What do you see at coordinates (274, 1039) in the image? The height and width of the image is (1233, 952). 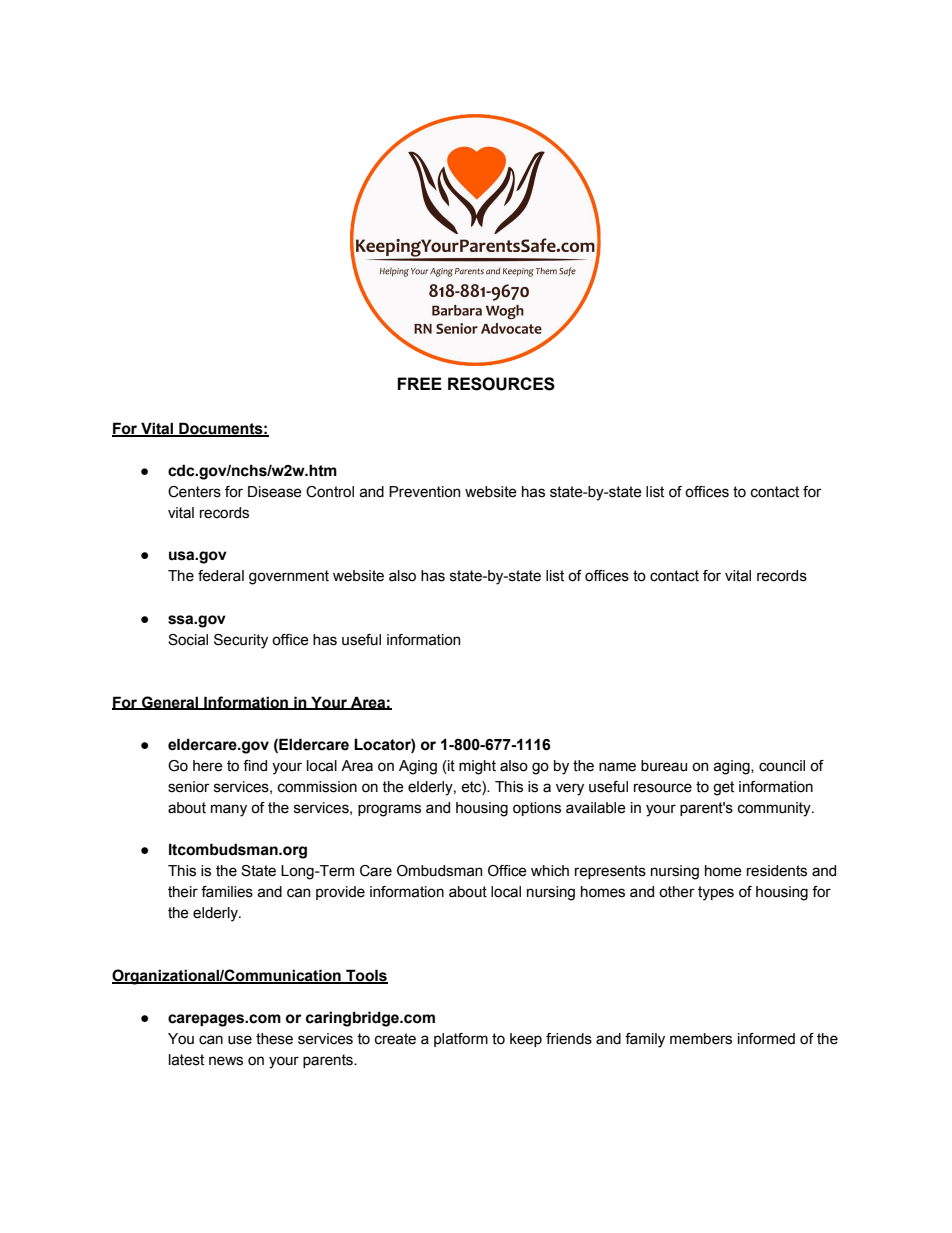 I see `these` at bounding box center [274, 1039].
